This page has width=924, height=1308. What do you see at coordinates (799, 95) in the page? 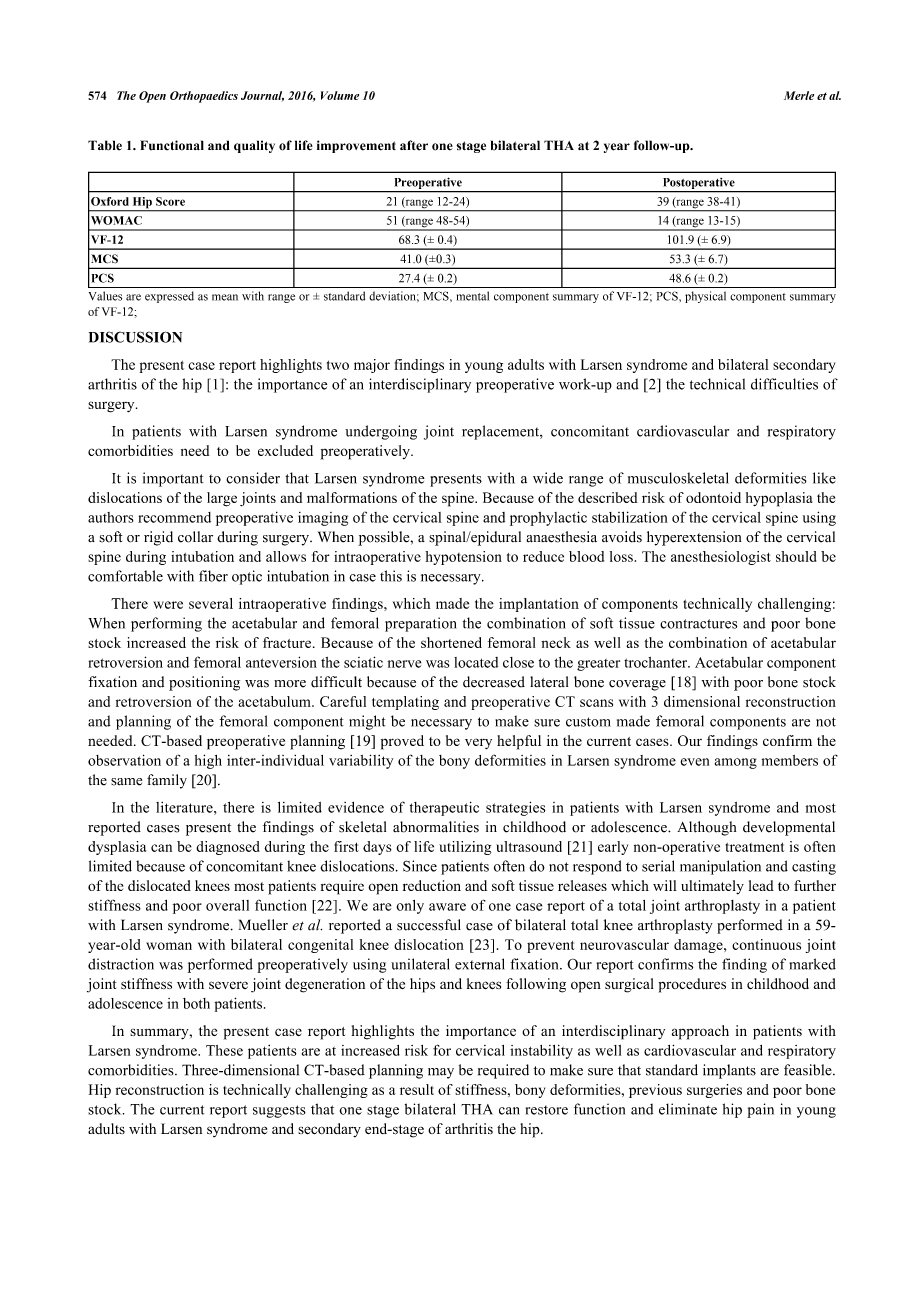
I see `Merle` at bounding box center [799, 95].
